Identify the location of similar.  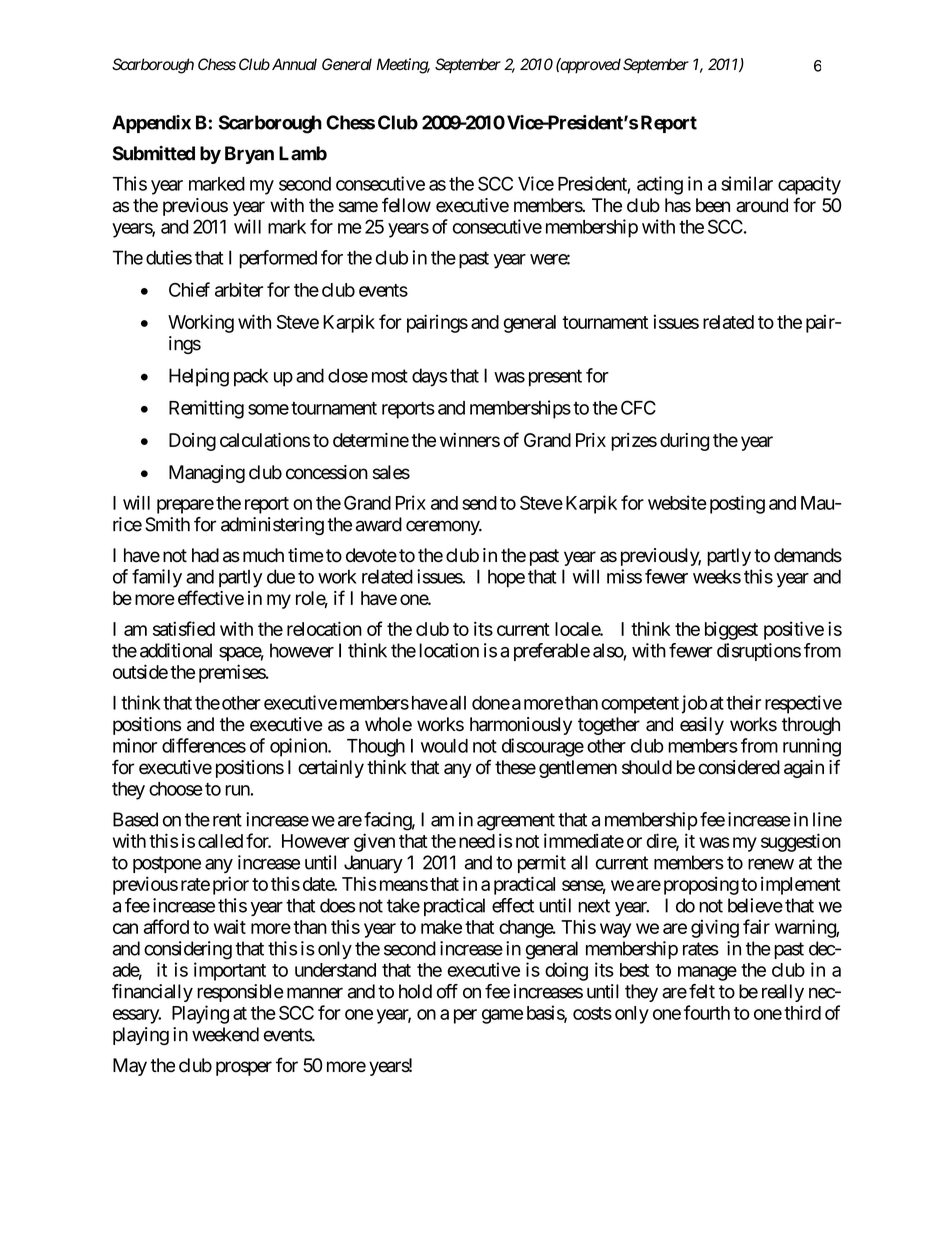
(747, 183).
